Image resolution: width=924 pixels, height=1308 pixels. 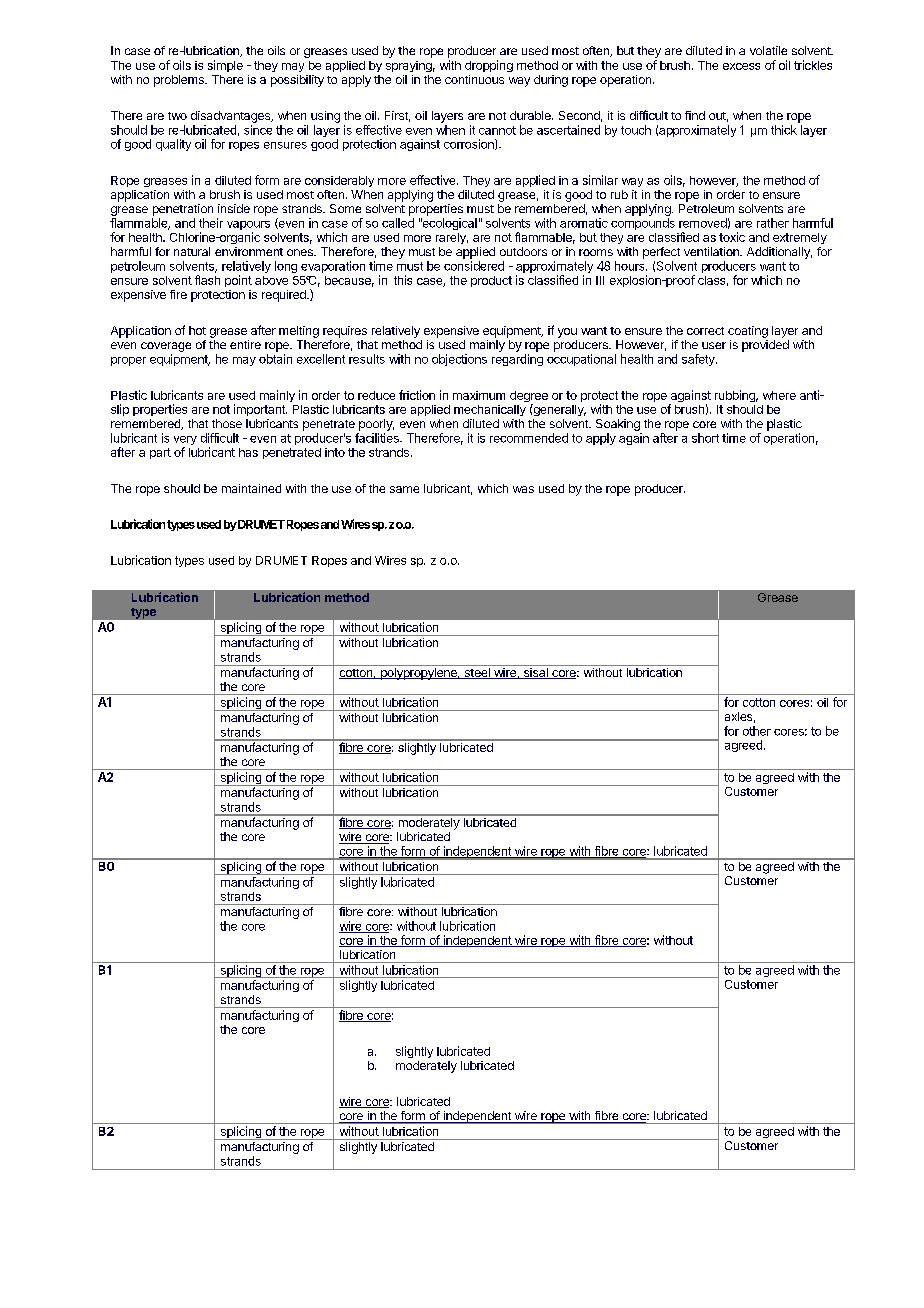 What do you see at coordinates (523, 489) in the document?
I see `was` at bounding box center [523, 489].
